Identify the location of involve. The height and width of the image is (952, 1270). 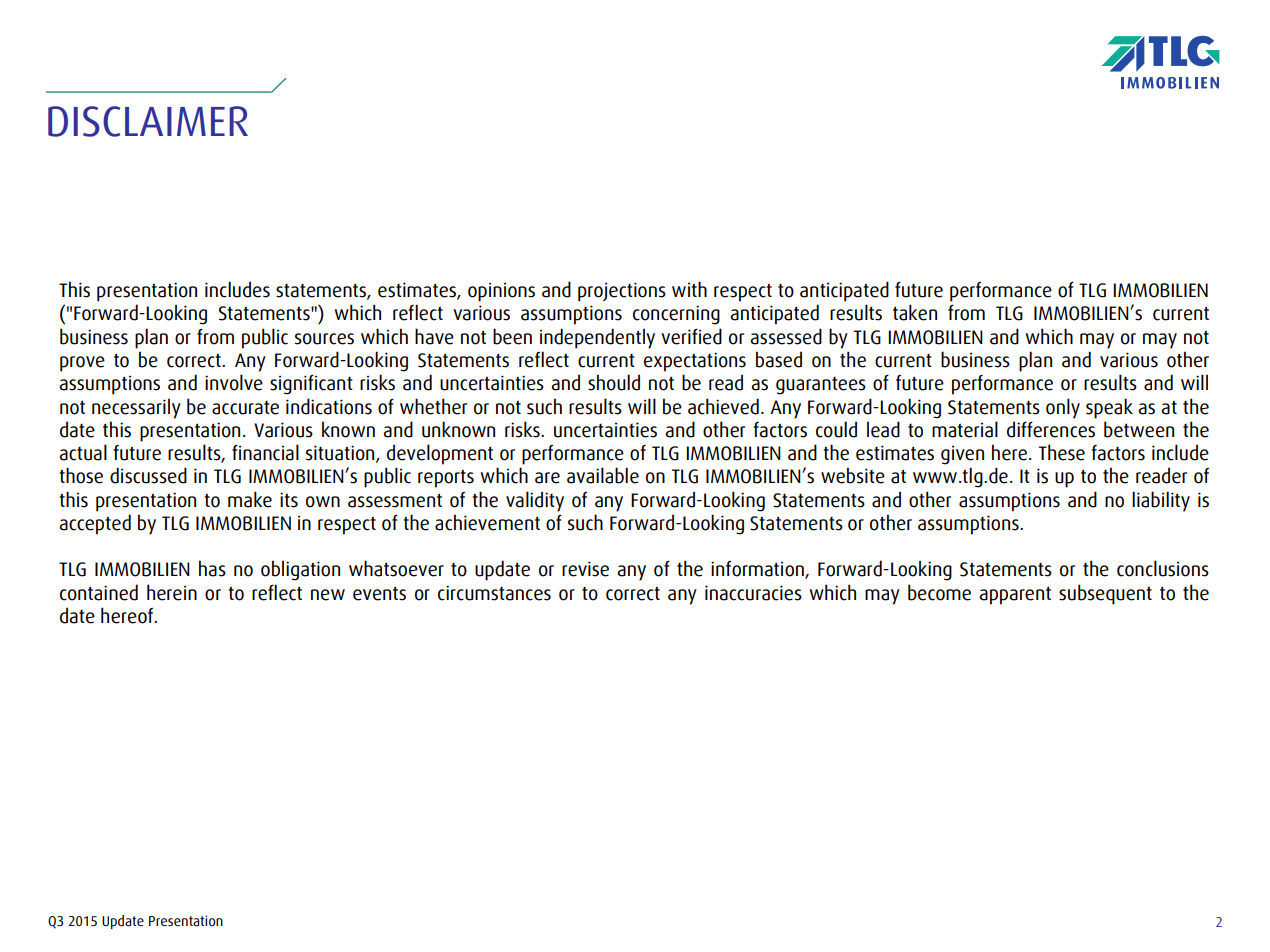
(234, 382).
